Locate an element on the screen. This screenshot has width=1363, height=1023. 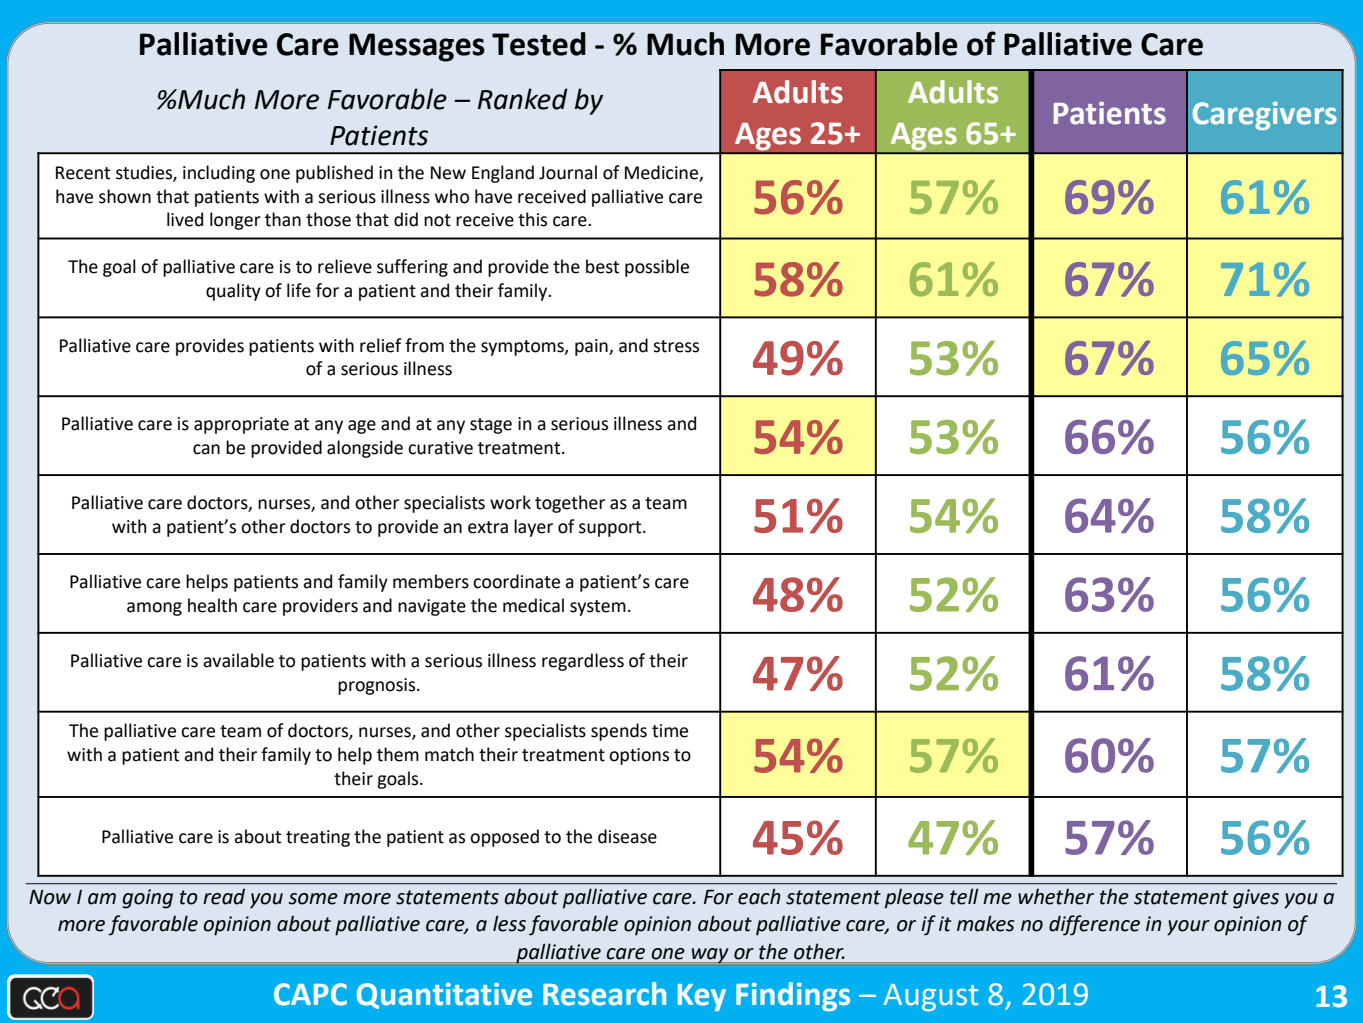
including is located at coordinates (219, 174).
